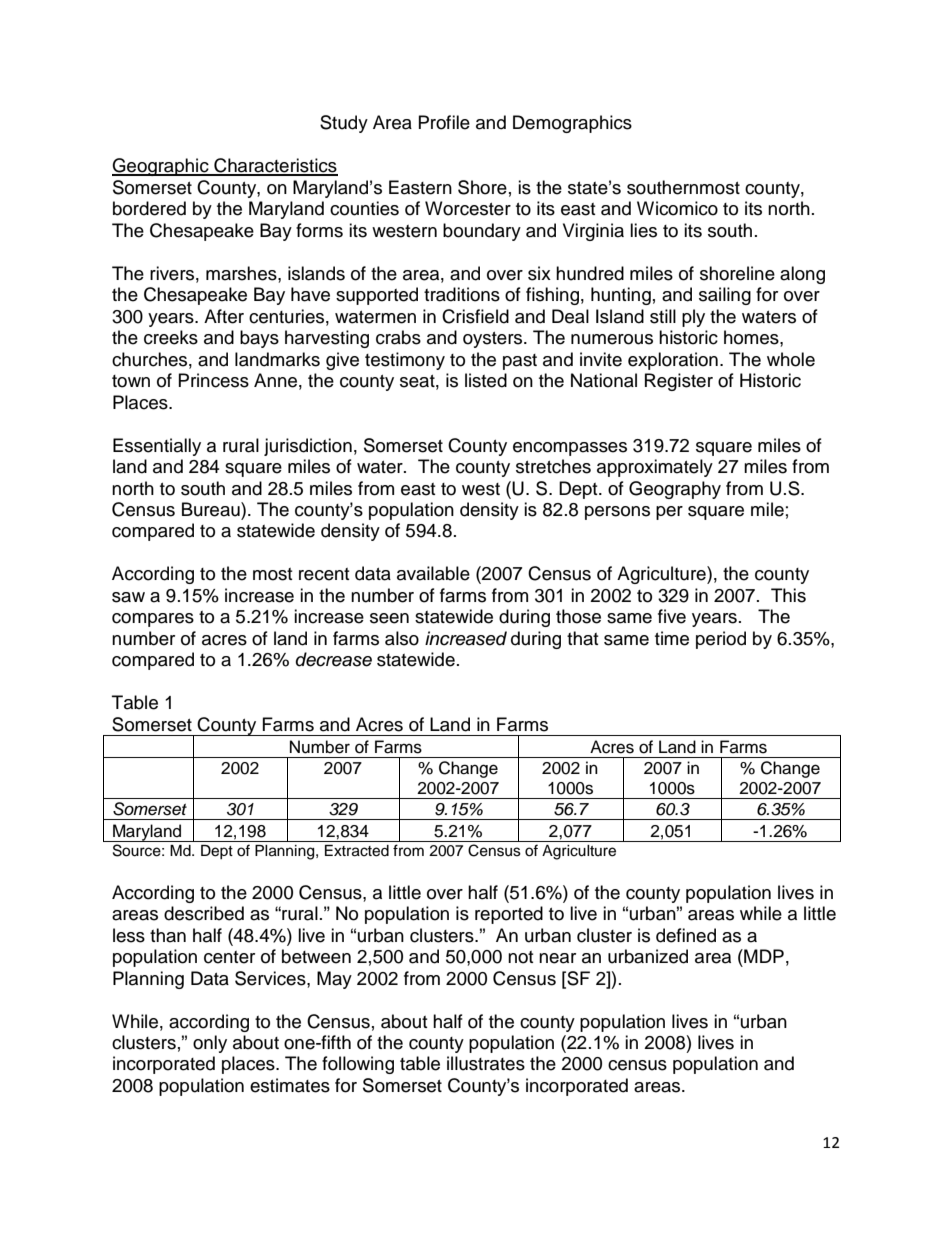  I want to click on only, so click(210, 1044).
